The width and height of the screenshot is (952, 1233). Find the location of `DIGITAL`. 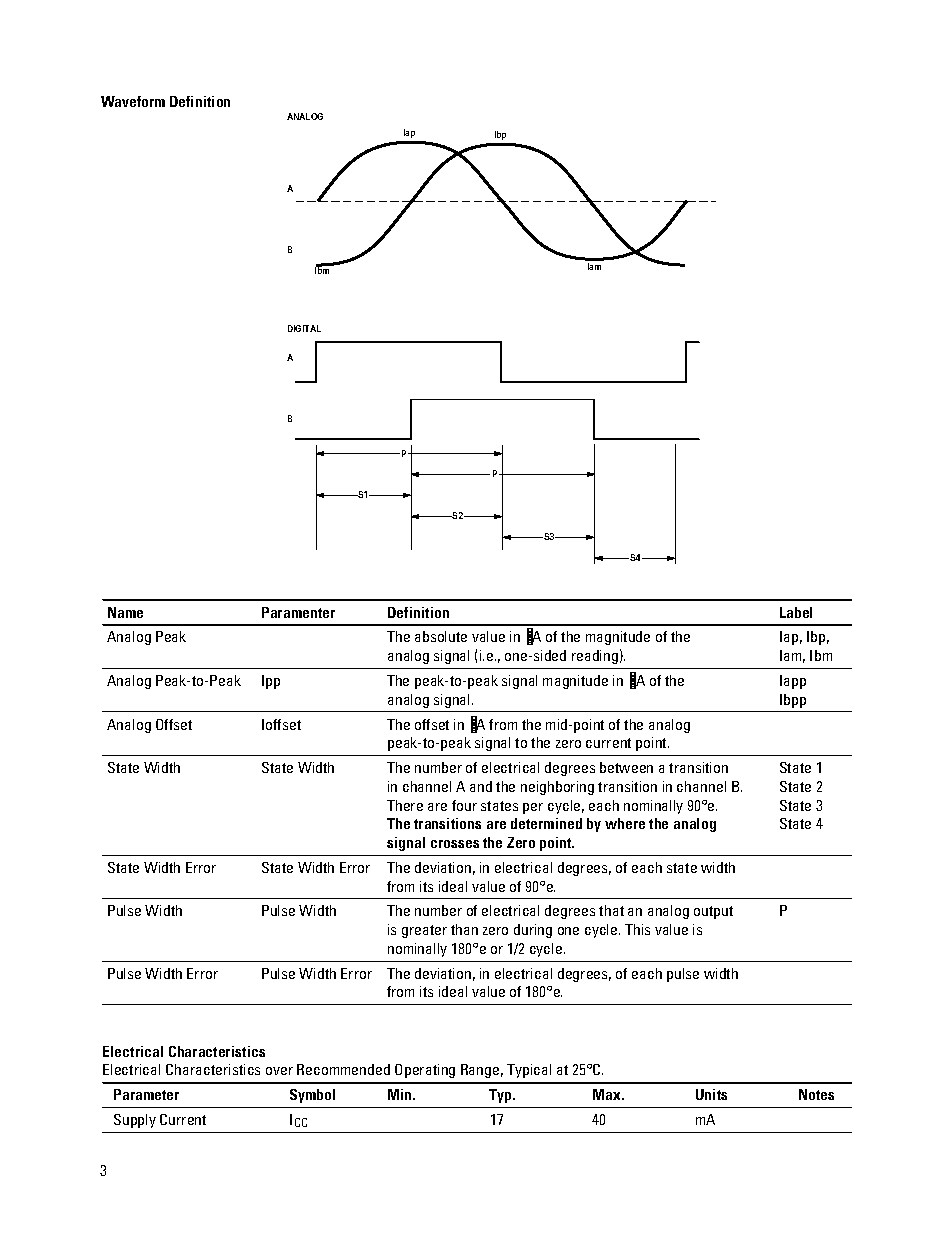

DIGITAL is located at coordinates (304, 328).
